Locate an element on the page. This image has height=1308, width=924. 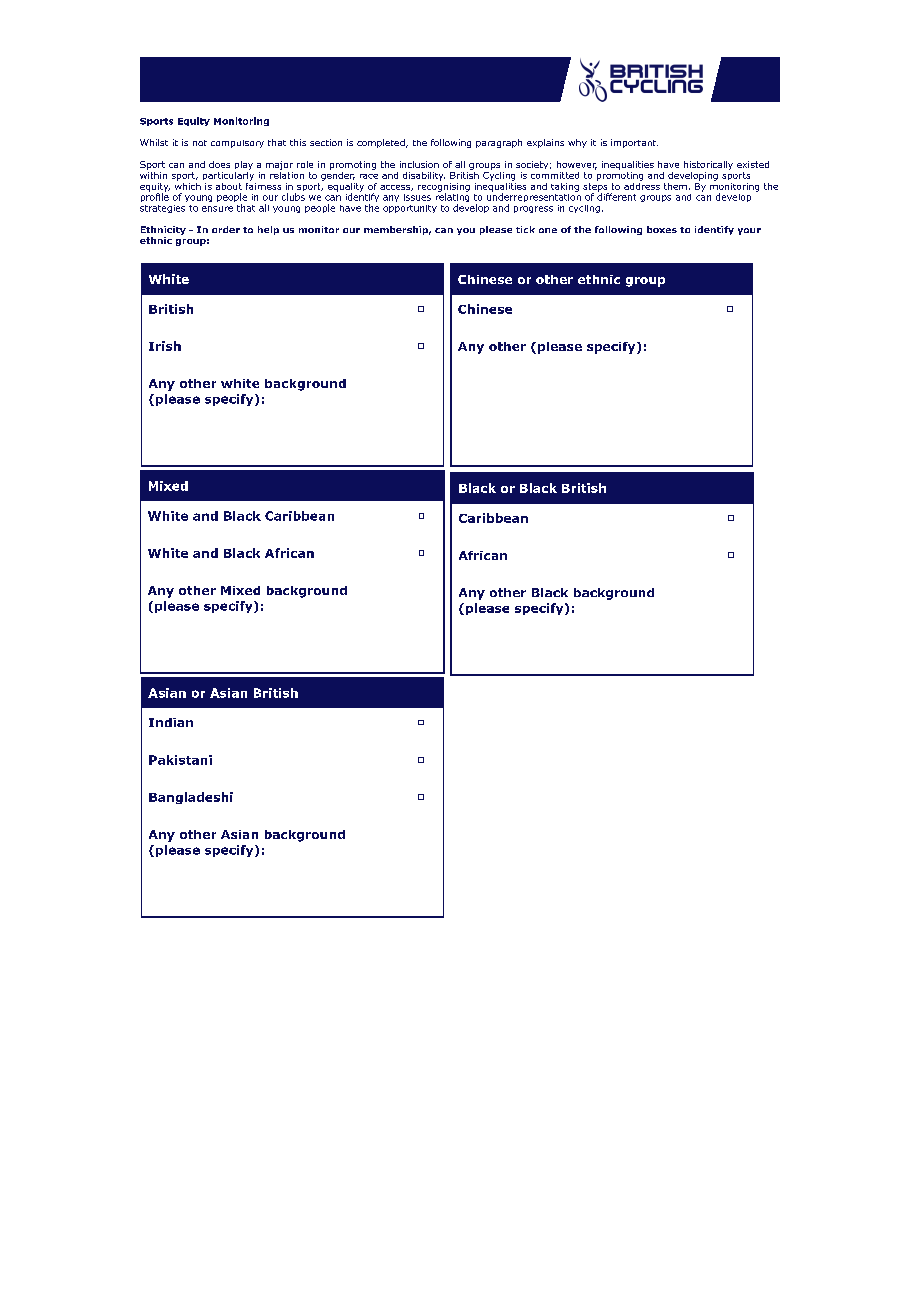
Pakistani is located at coordinates (180, 760).
